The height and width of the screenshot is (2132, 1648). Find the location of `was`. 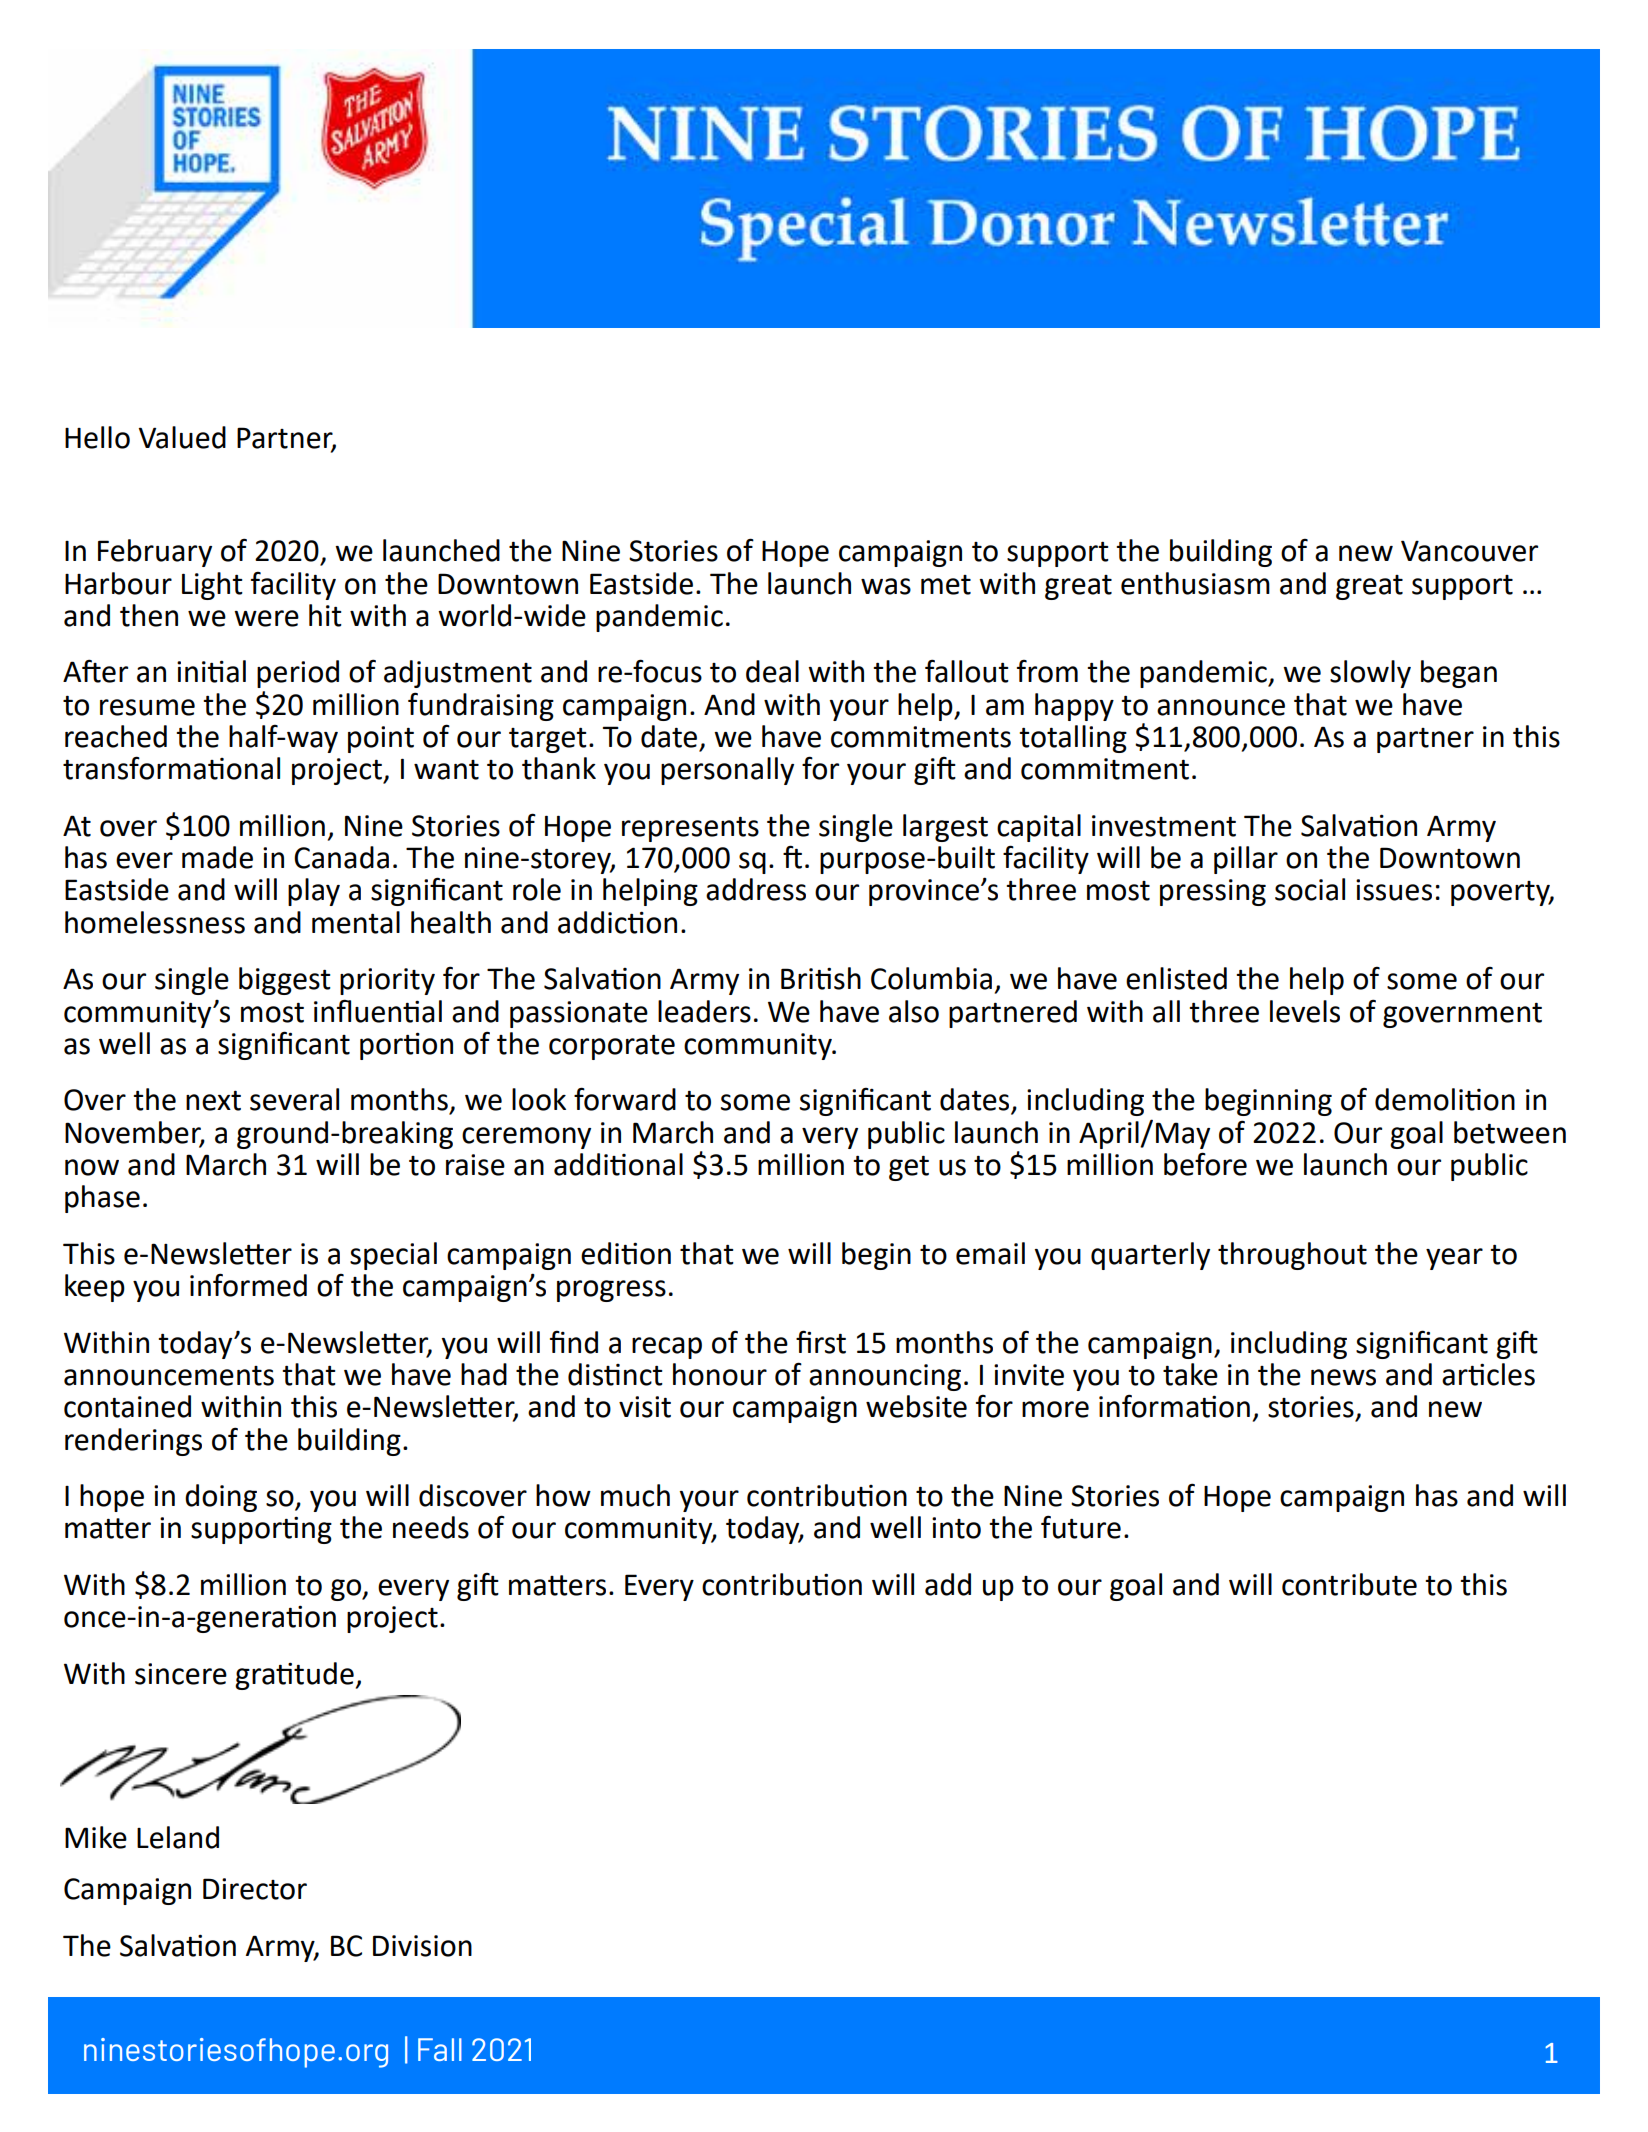

was is located at coordinates (886, 586).
